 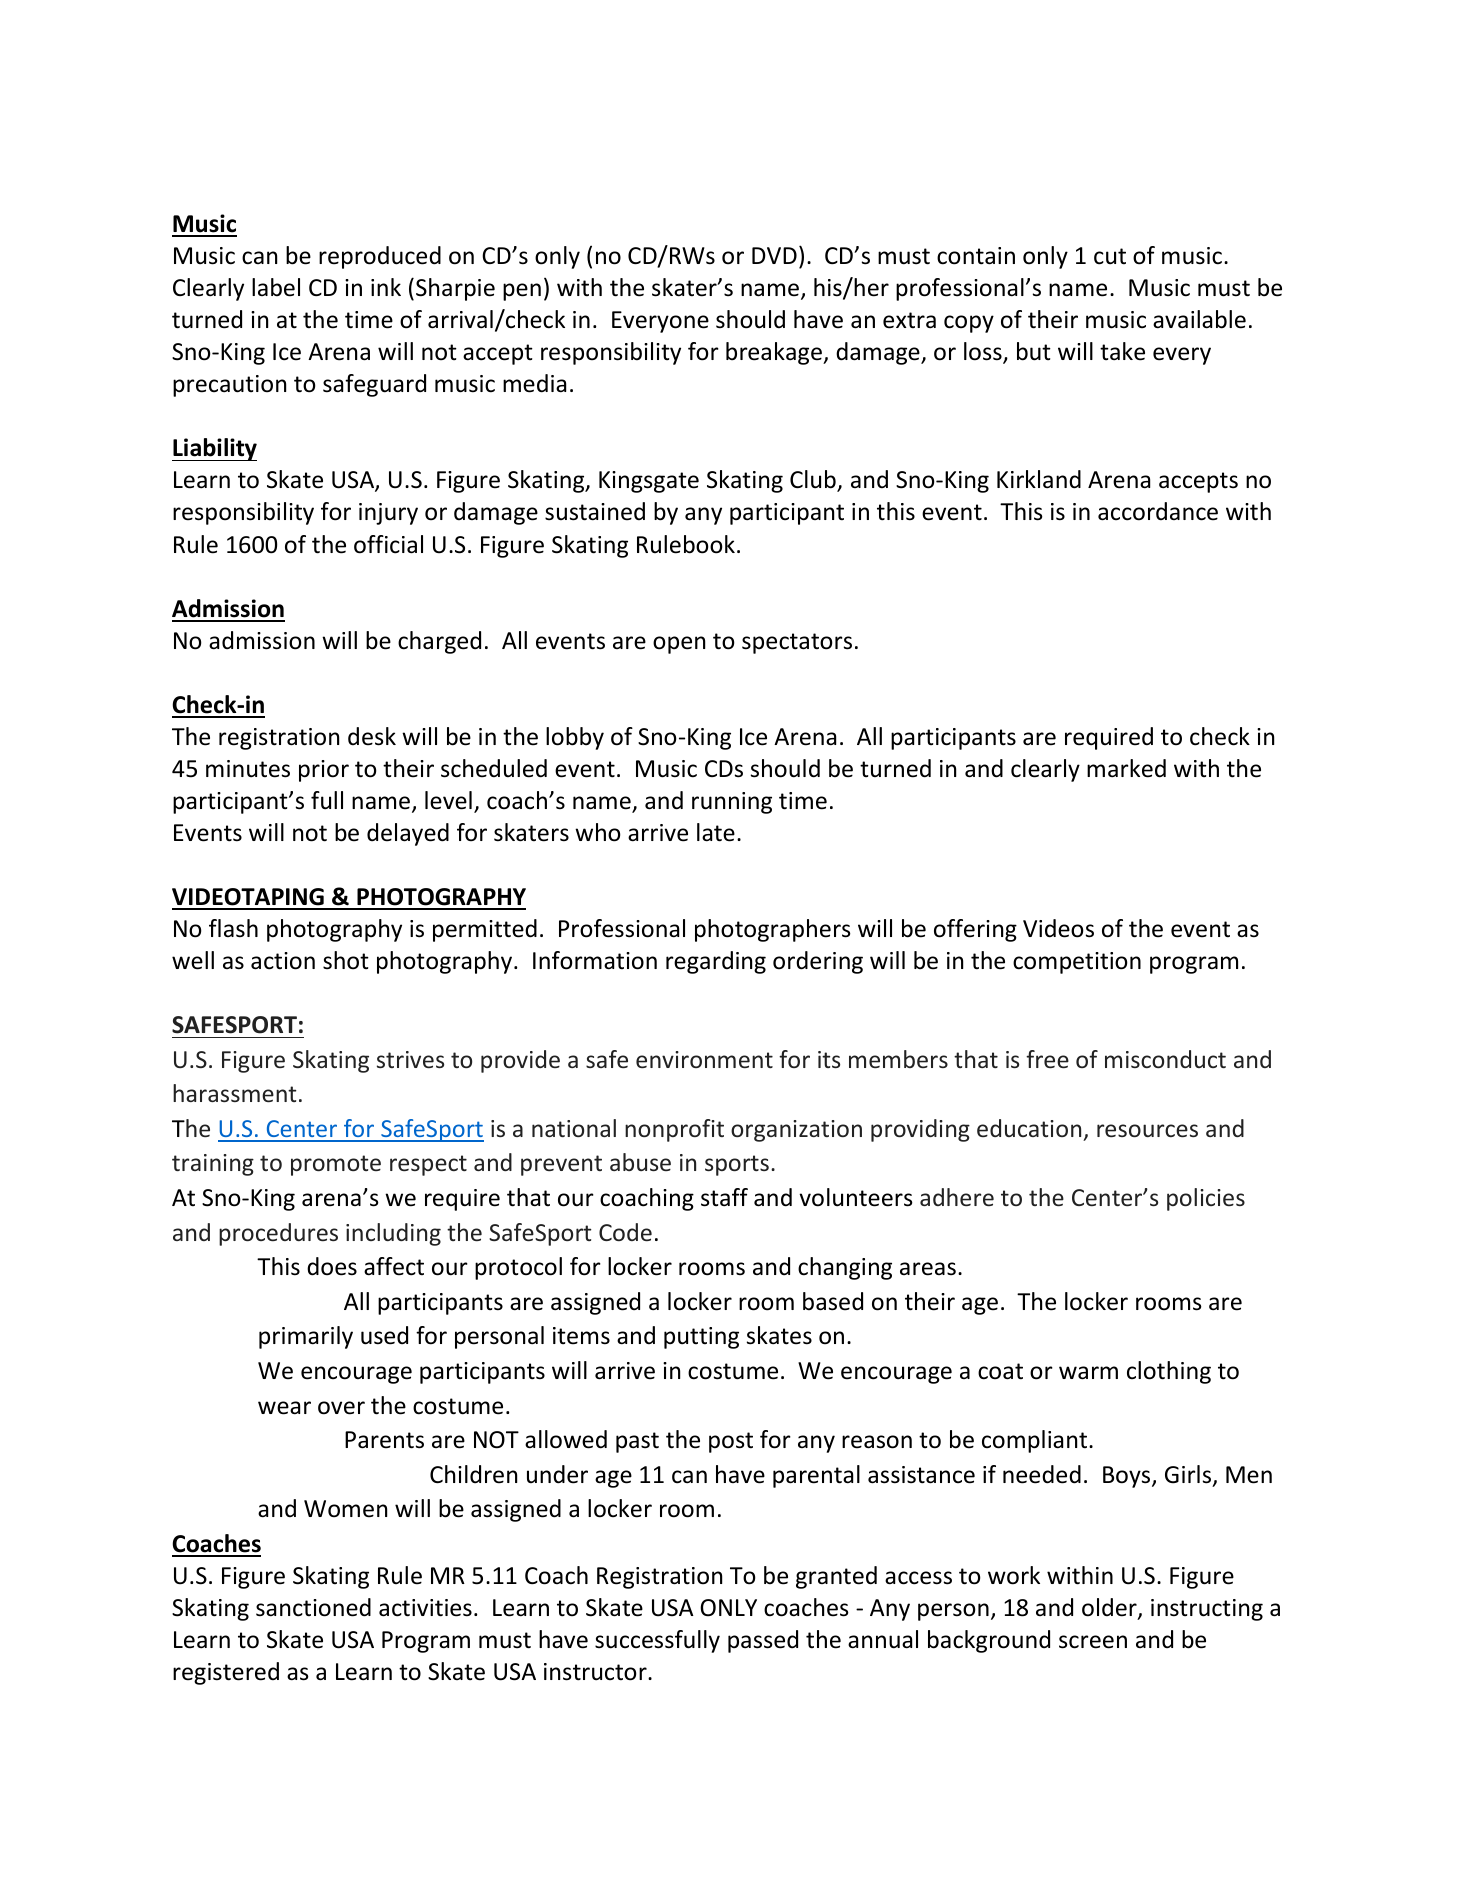 I want to click on promote, so click(x=336, y=1165).
